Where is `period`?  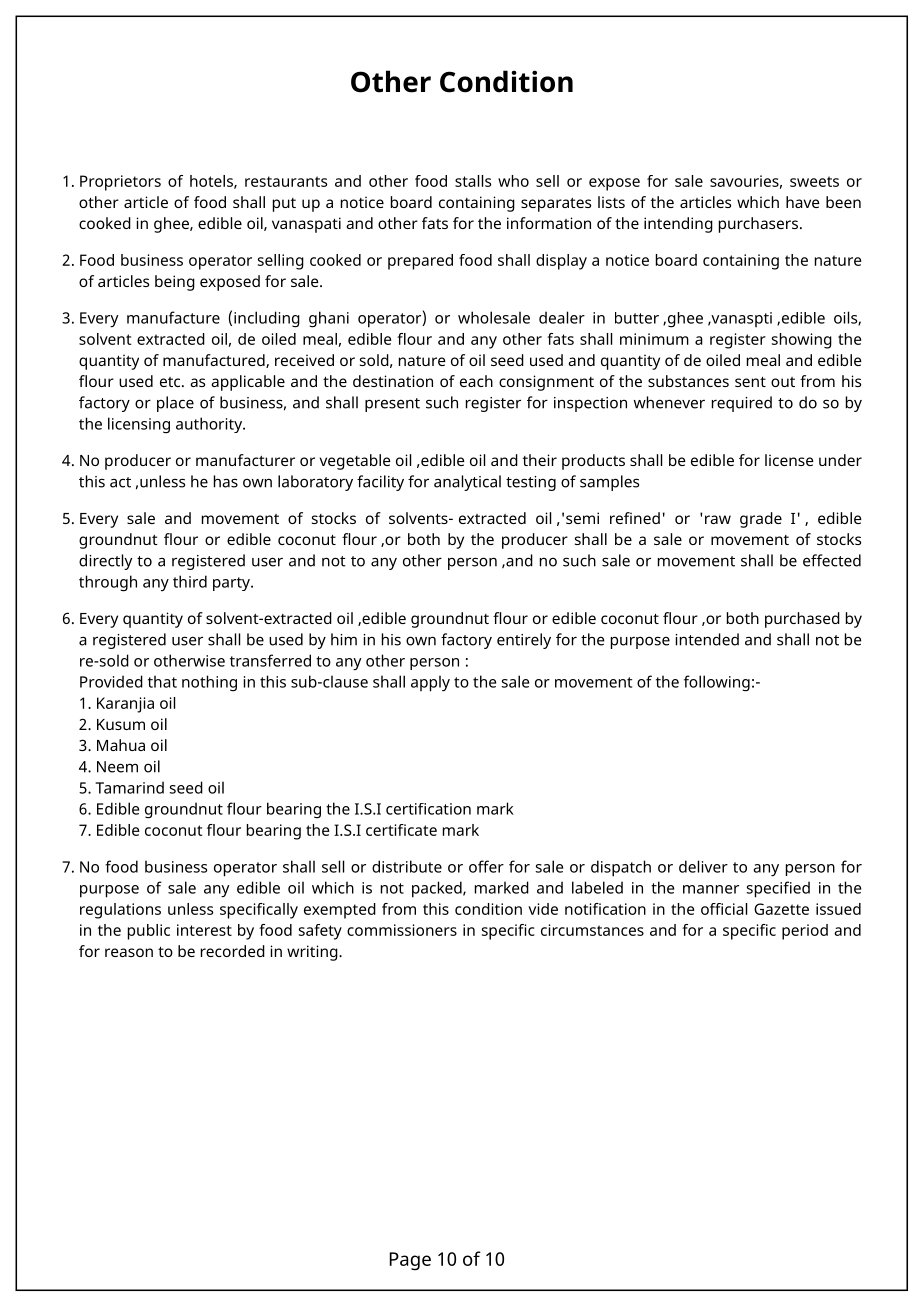
period is located at coordinates (805, 932).
